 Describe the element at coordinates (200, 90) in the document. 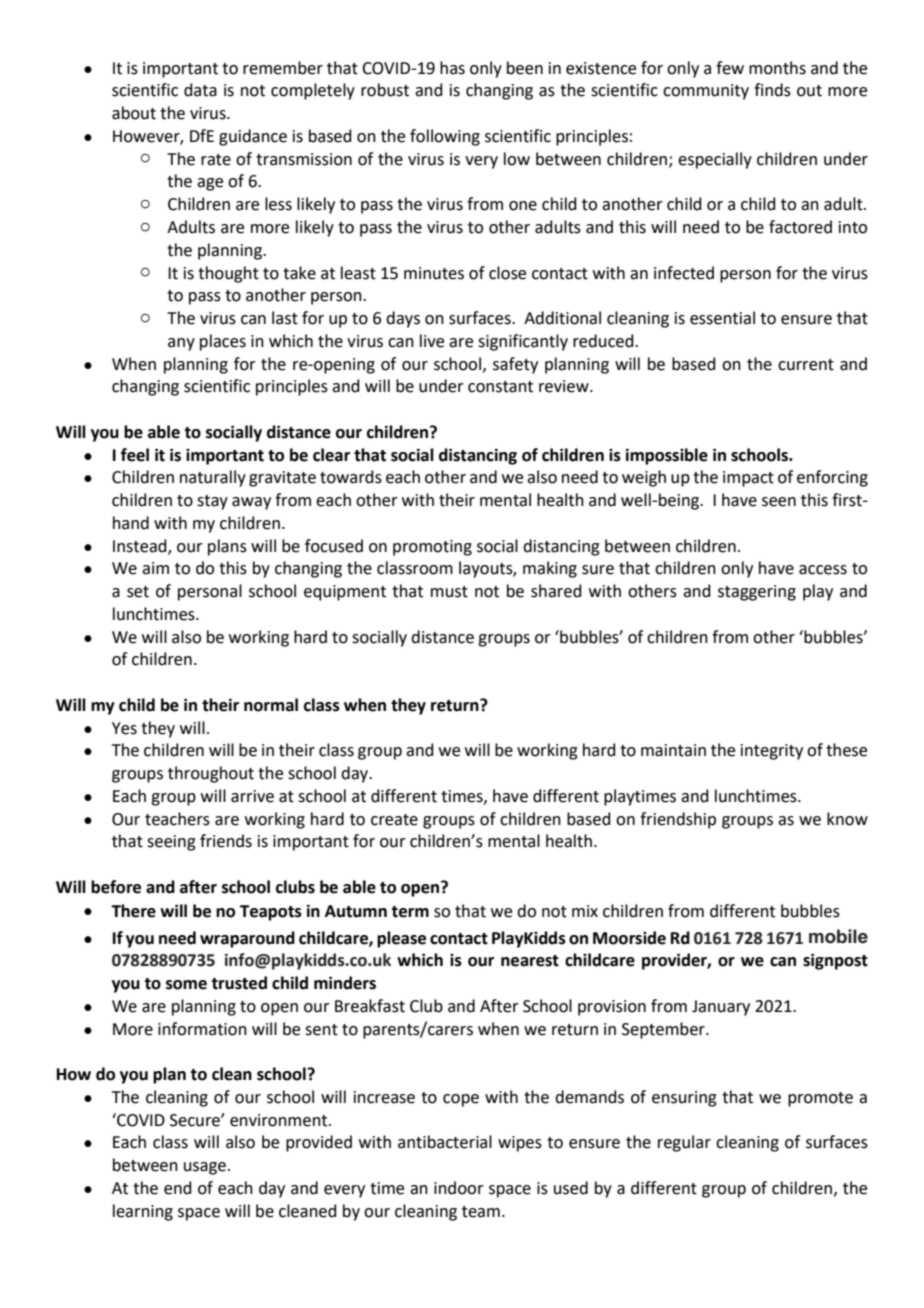

I see `data` at that location.
